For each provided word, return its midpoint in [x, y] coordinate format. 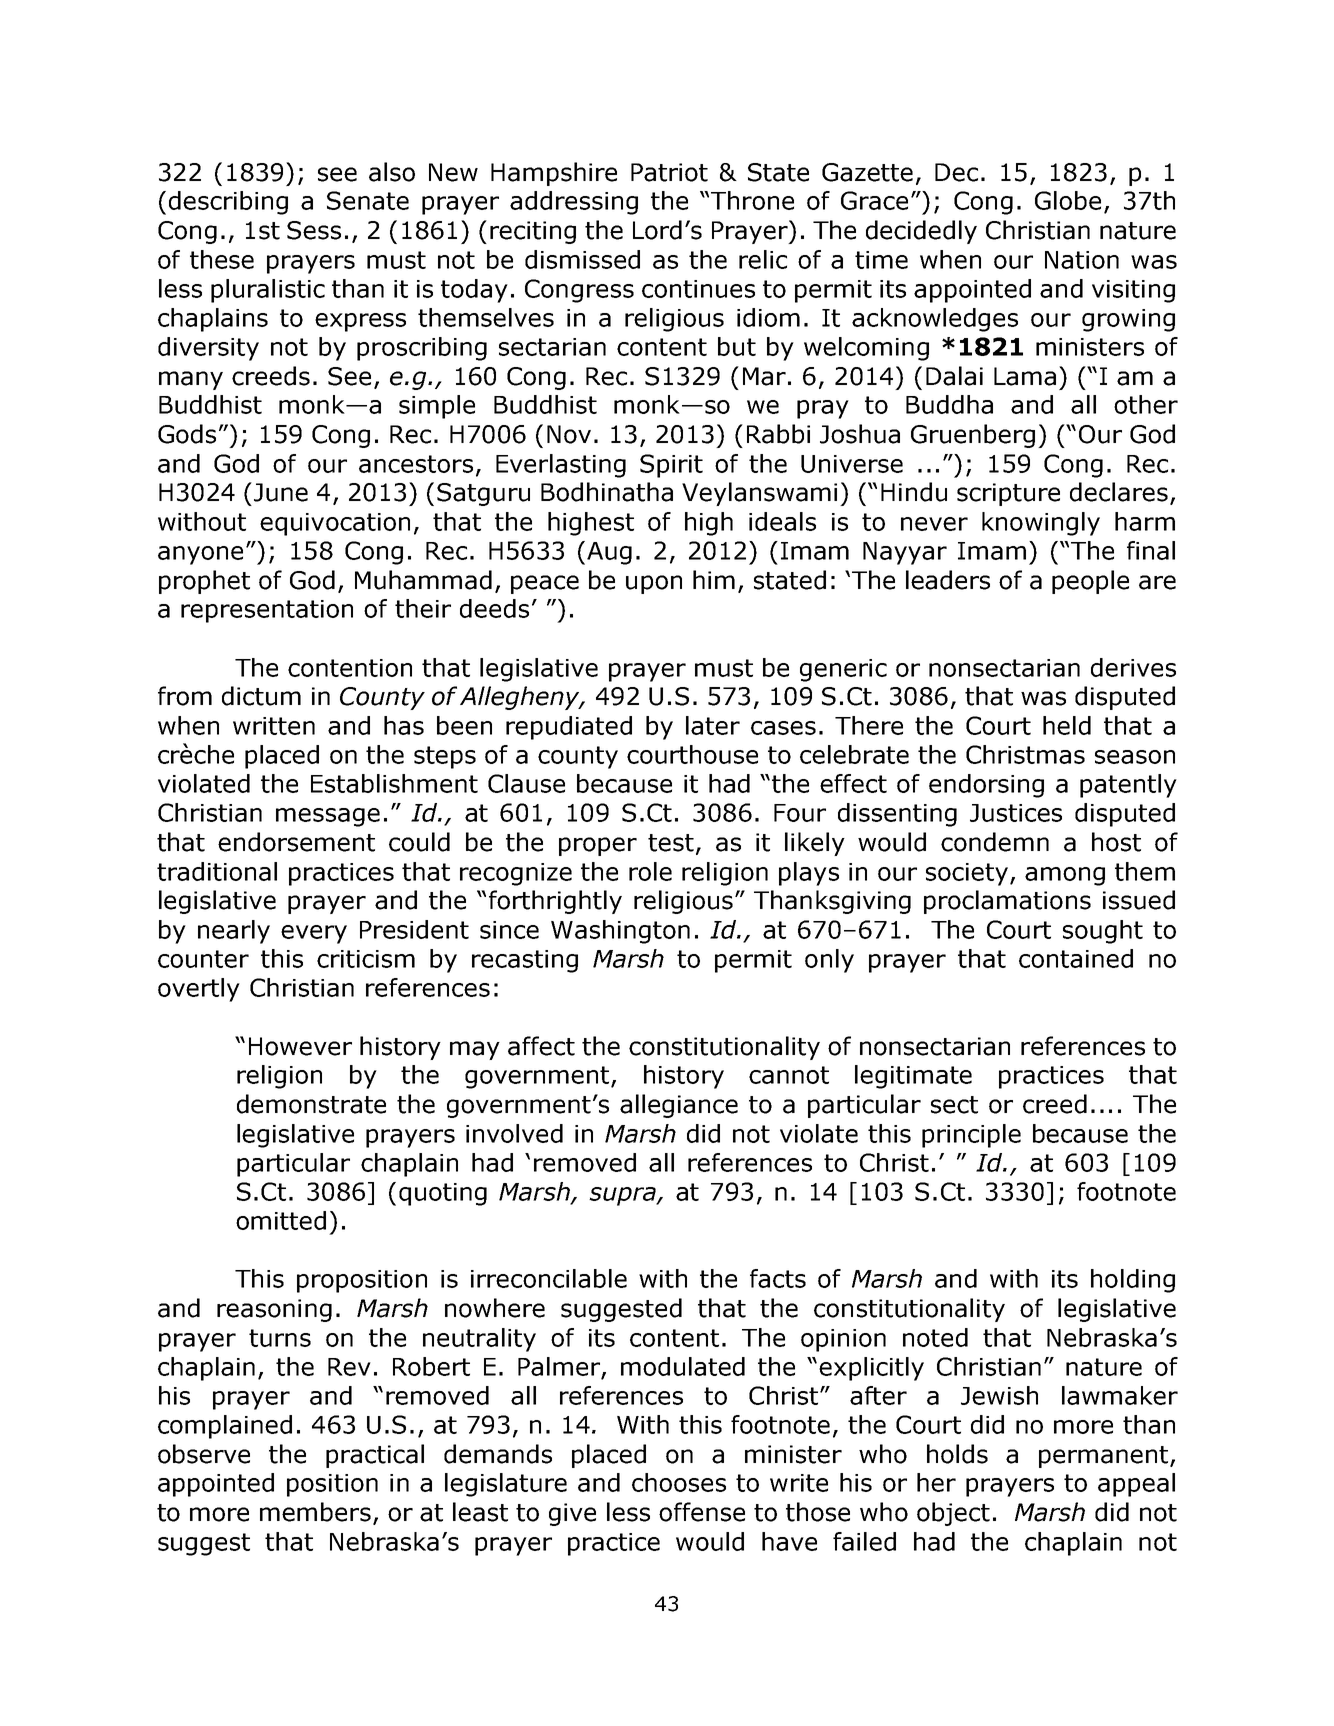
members [315, 1512]
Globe [1068, 200]
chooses [679, 1482]
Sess [314, 230]
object [953, 1514]
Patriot [669, 172]
